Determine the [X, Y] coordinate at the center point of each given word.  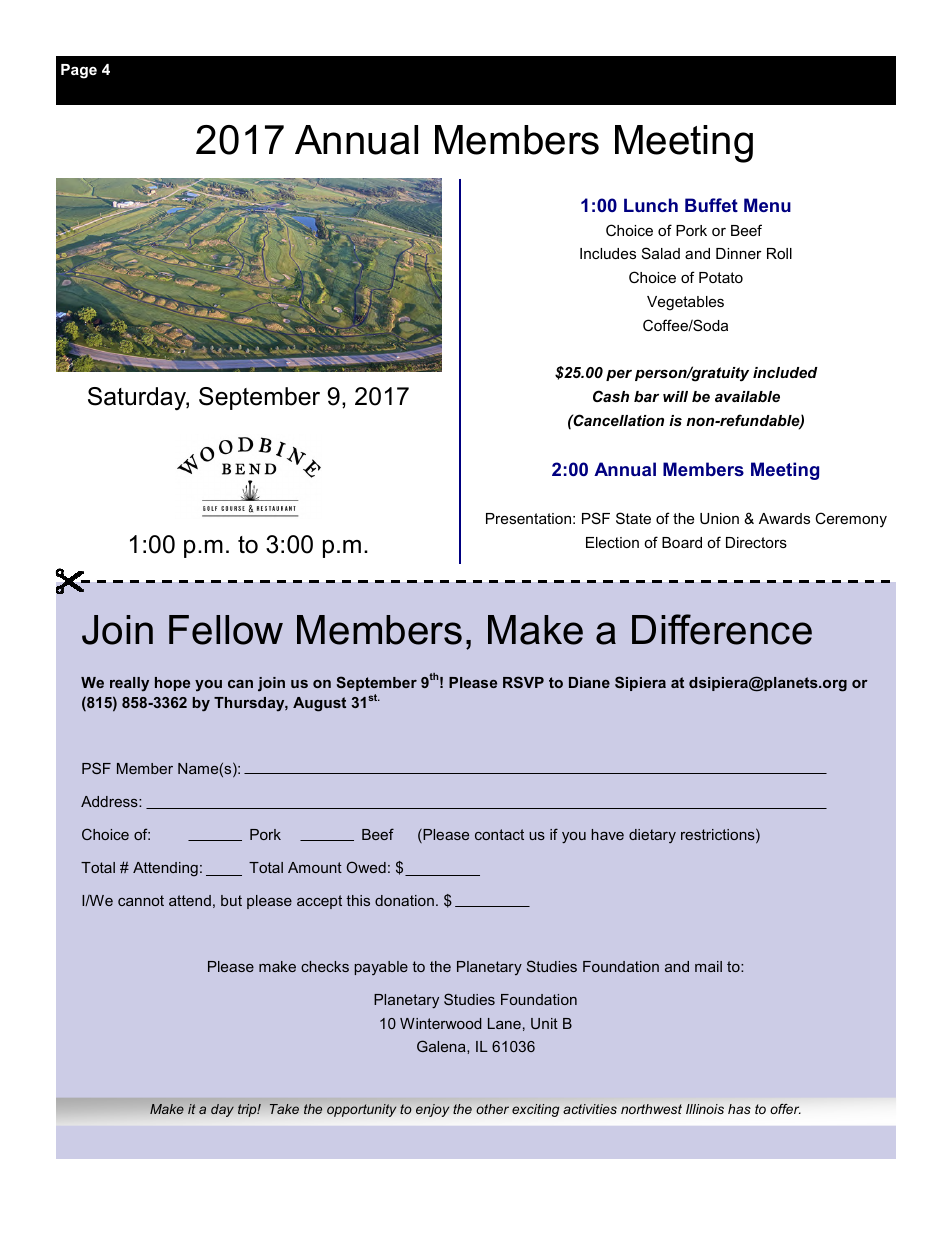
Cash [611, 396]
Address [110, 801]
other [492, 1109]
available [747, 396]
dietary [652, 836]
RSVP [523, 682]
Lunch [651, 205]
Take [284, 1109]
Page [79, 71]
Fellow [226, 630]
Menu [767, 205]
